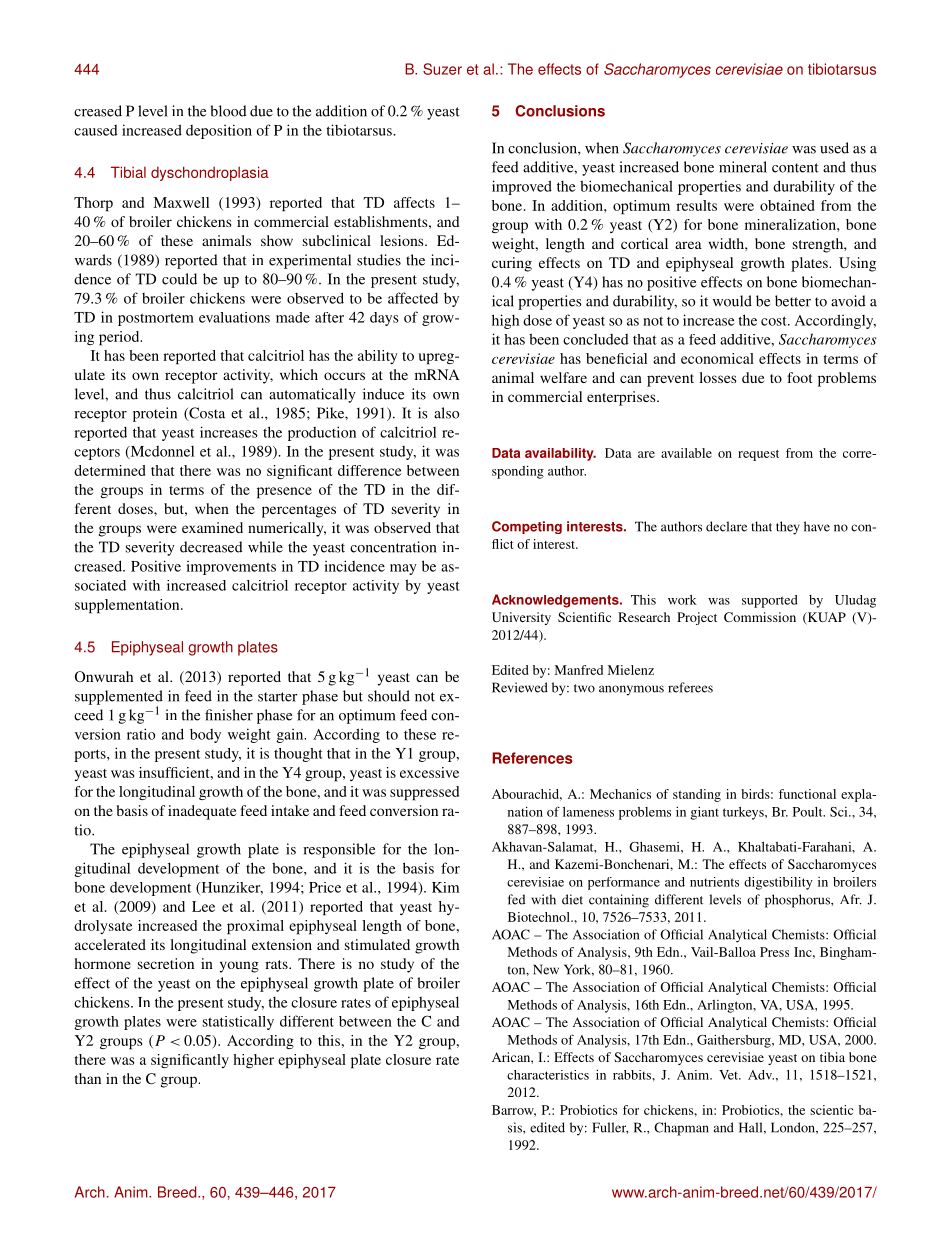 Image resolution: width=952 pixels, height=1257 pixels. I want to click on affected, so click(413, 298).
